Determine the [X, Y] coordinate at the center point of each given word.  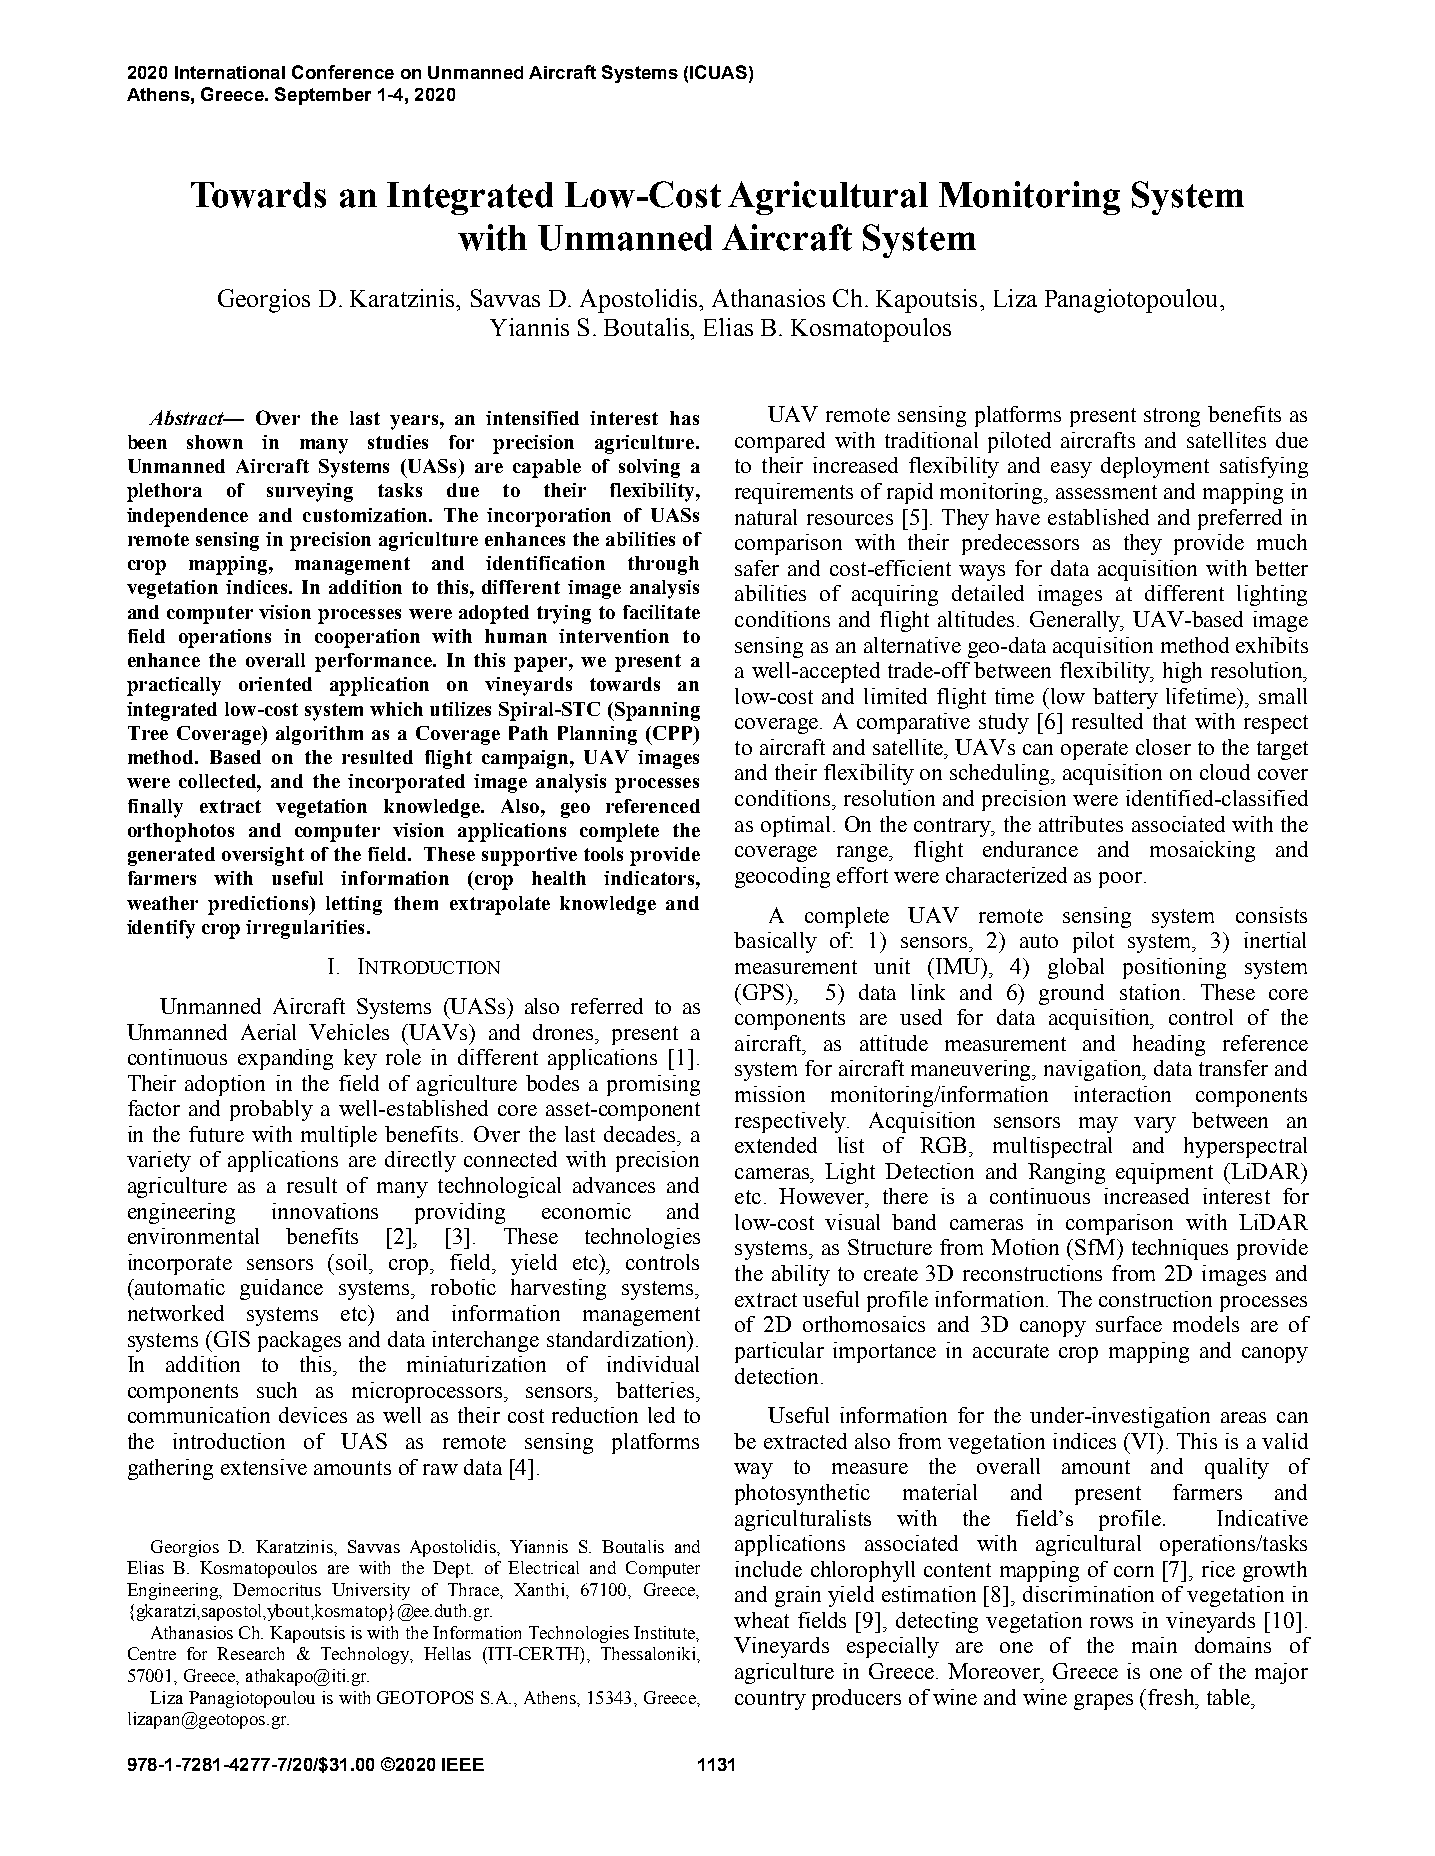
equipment [1164, 1173]
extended [776, 1145]
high [1182, 672]
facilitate [661, 612]
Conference [343, 72]
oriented [275, 684]
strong [1172, 417]
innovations [325, 1211]
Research [250, 1653]
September [323, 96]
